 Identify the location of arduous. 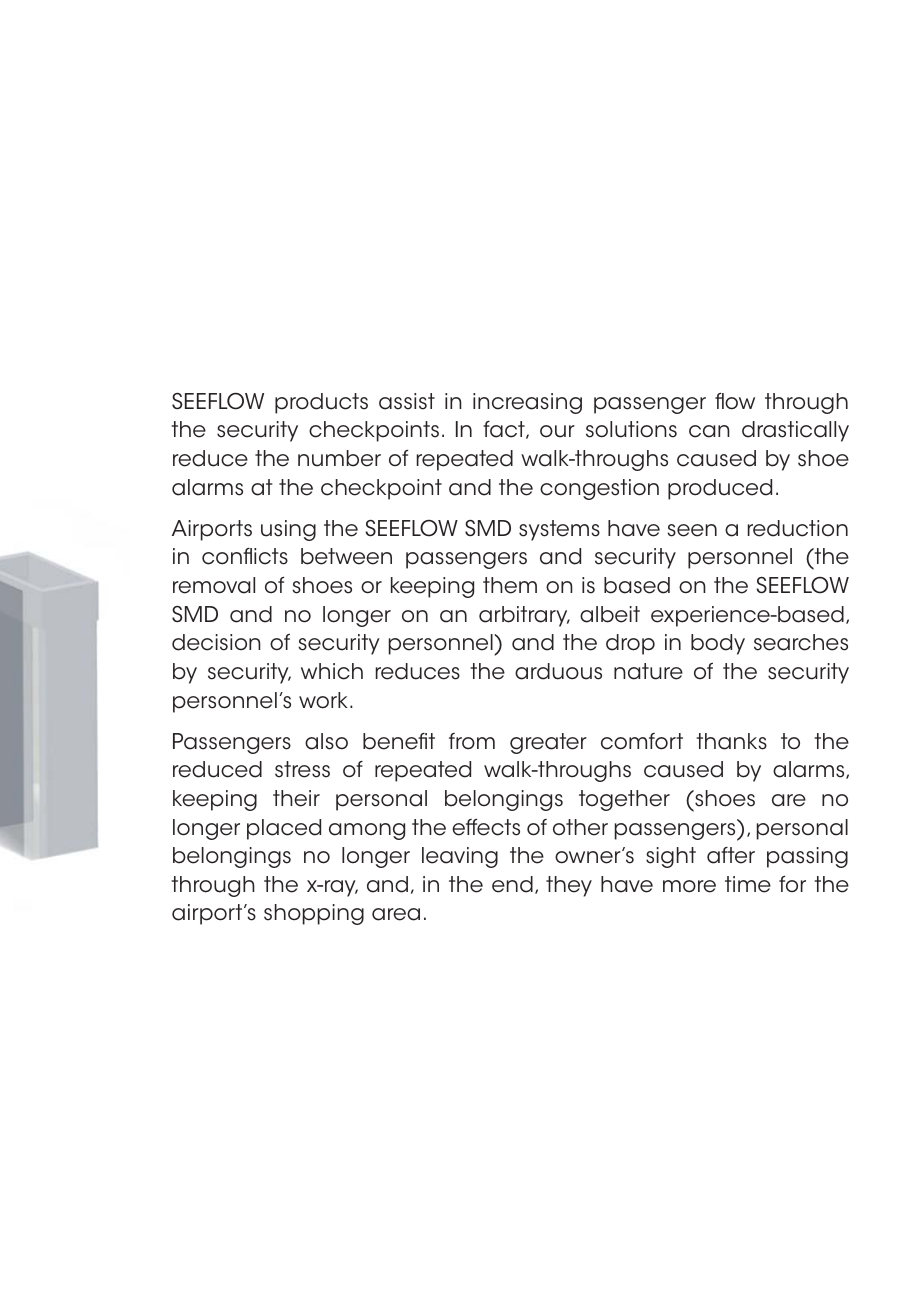
(558, 671).
